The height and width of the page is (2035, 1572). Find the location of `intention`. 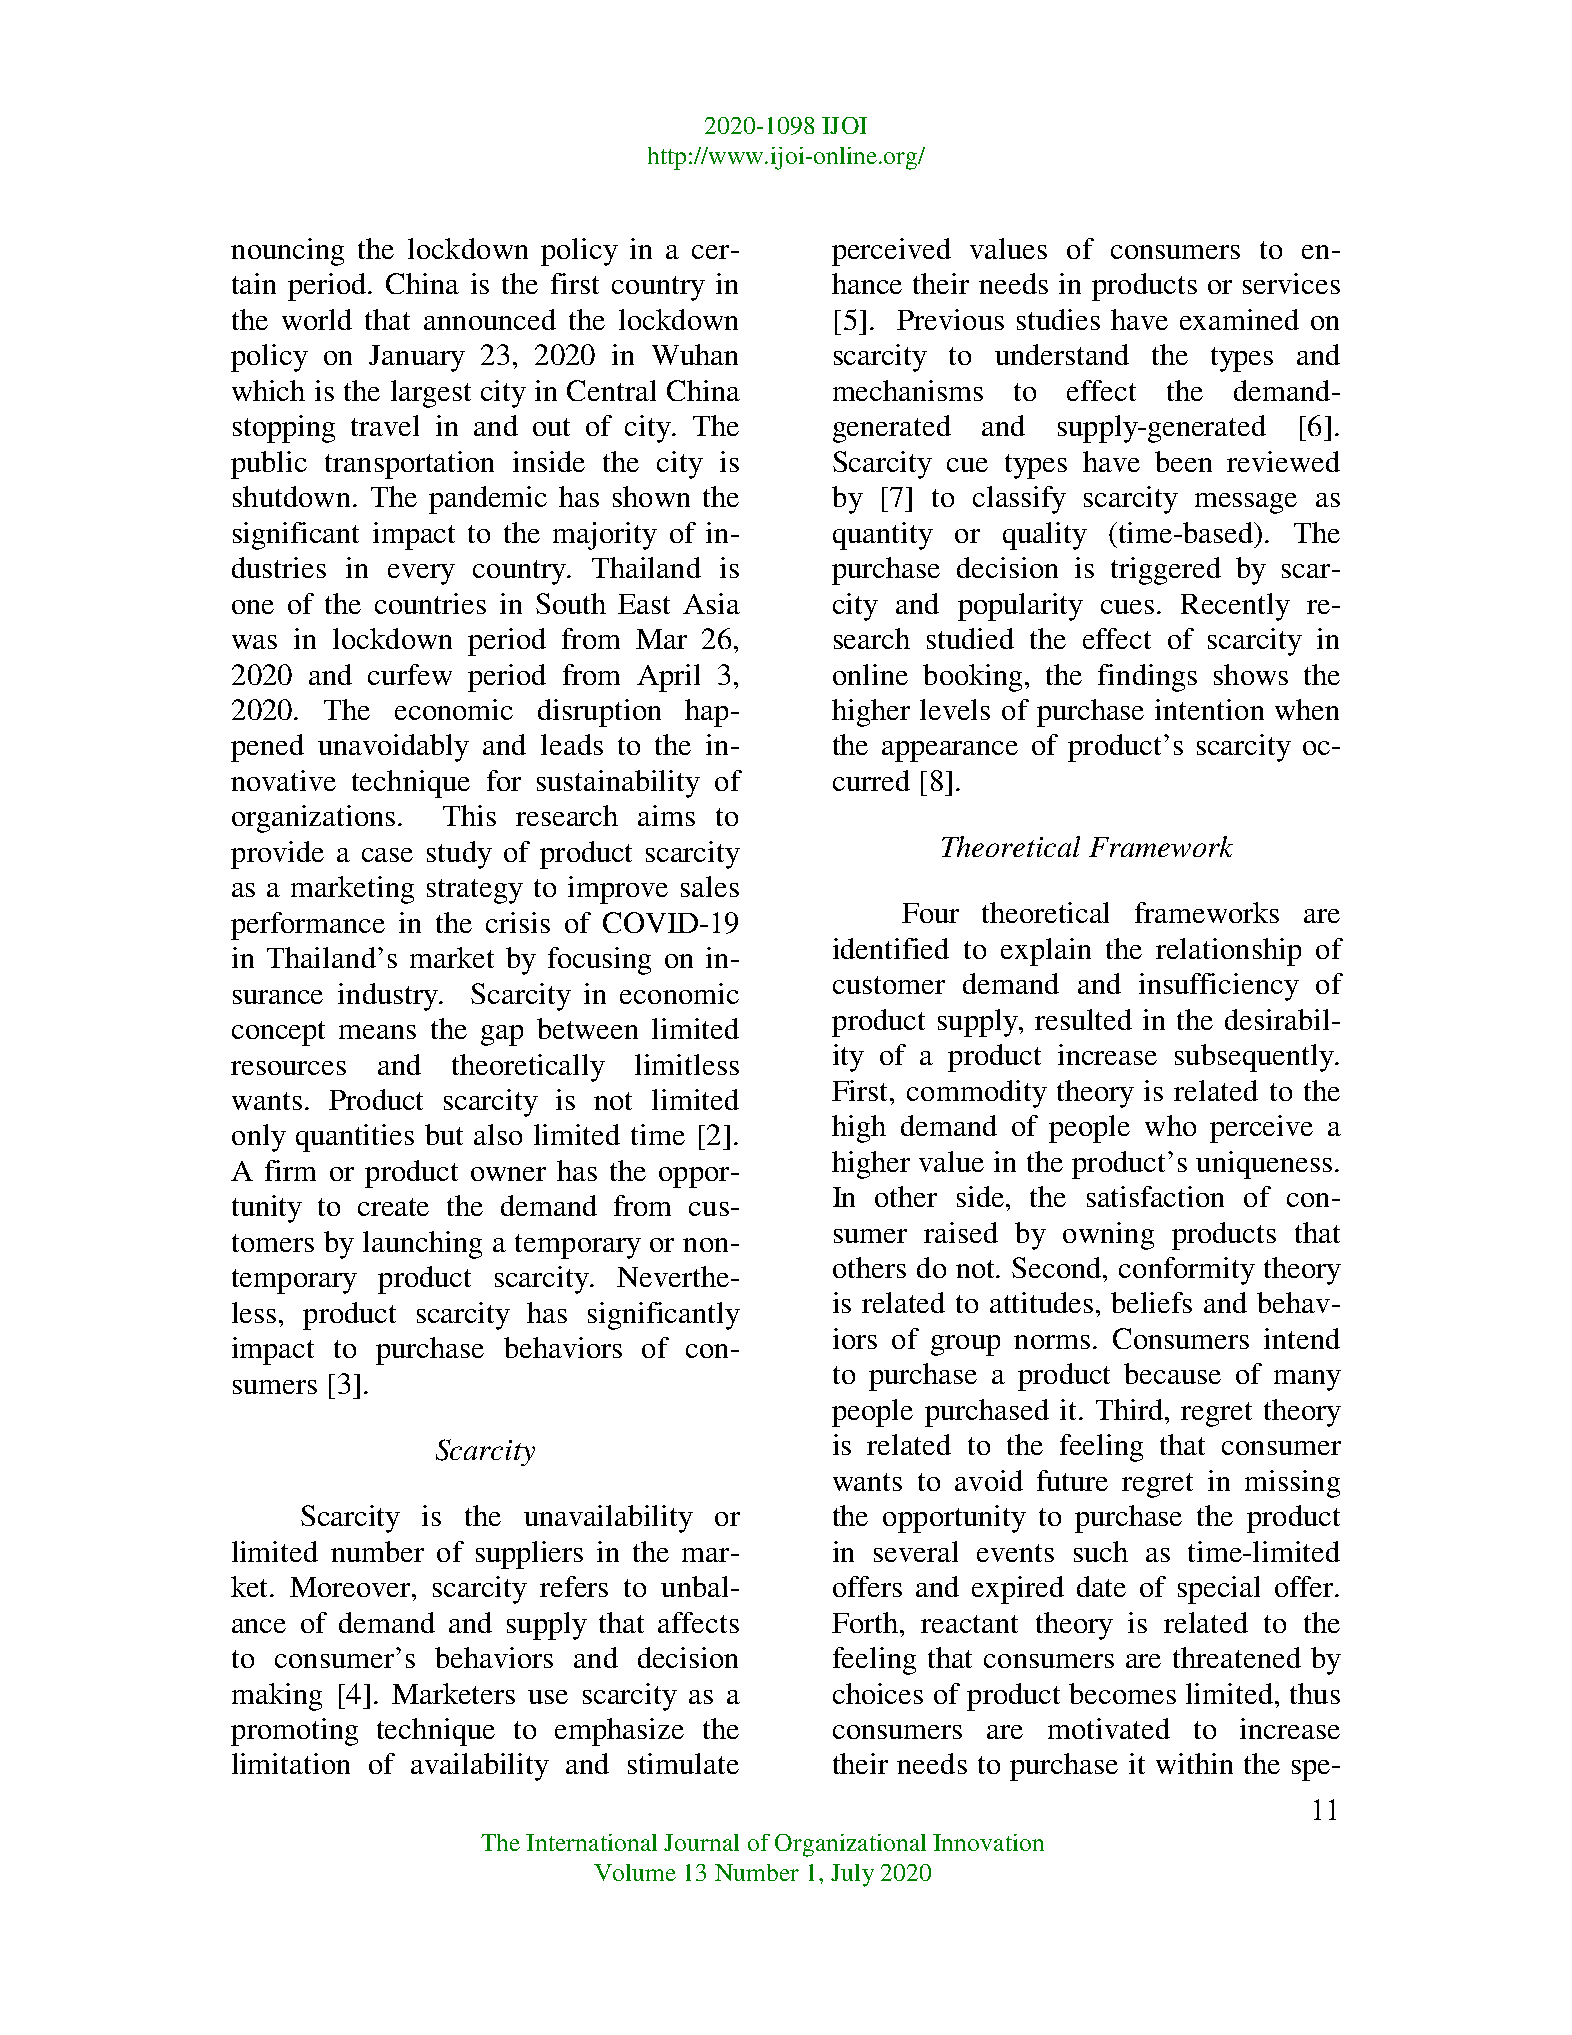

intention is located at coordinates (1209, 709).
